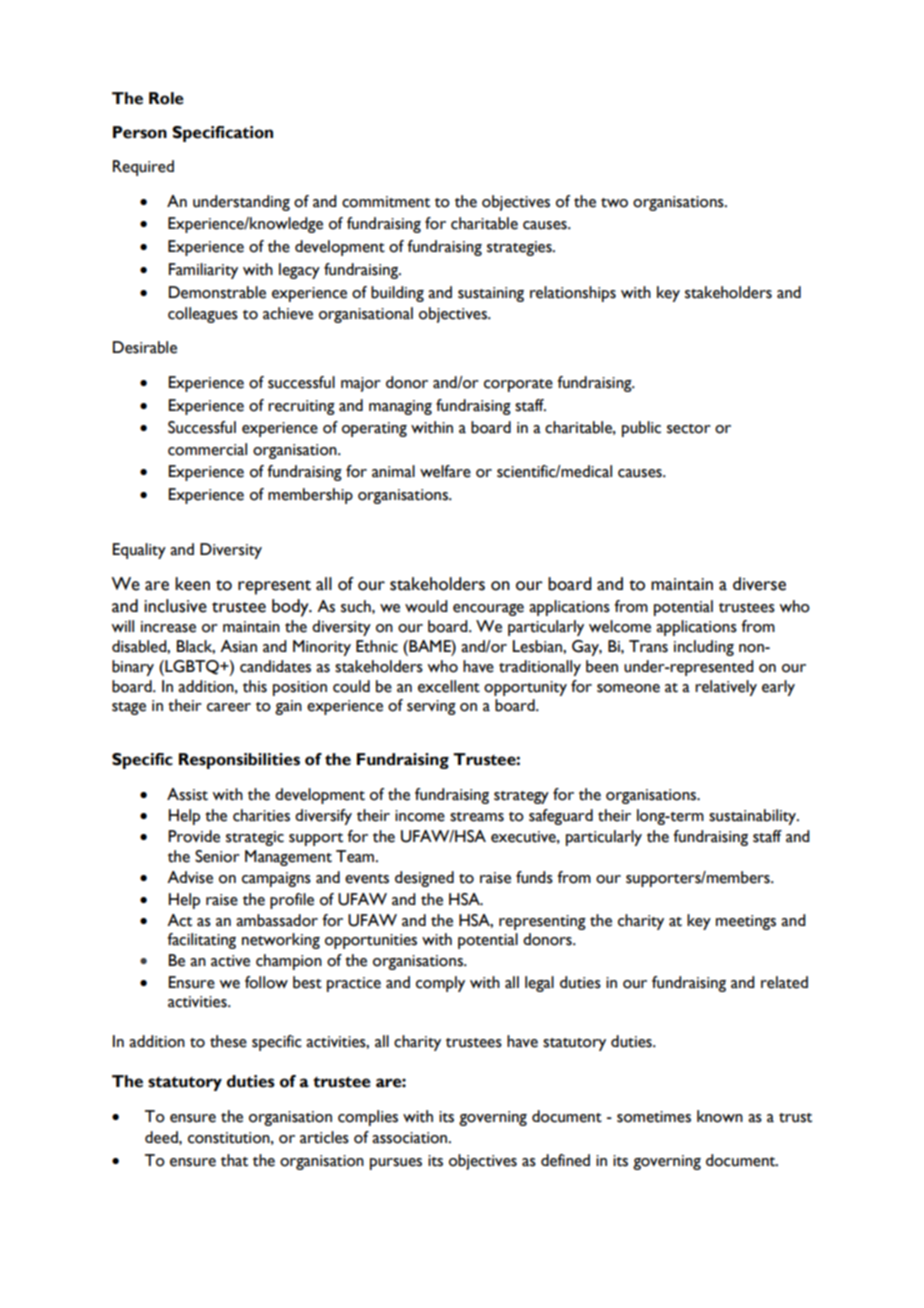 This page has height=1308, width=924. I want to click on sector, so click(689, 429).
